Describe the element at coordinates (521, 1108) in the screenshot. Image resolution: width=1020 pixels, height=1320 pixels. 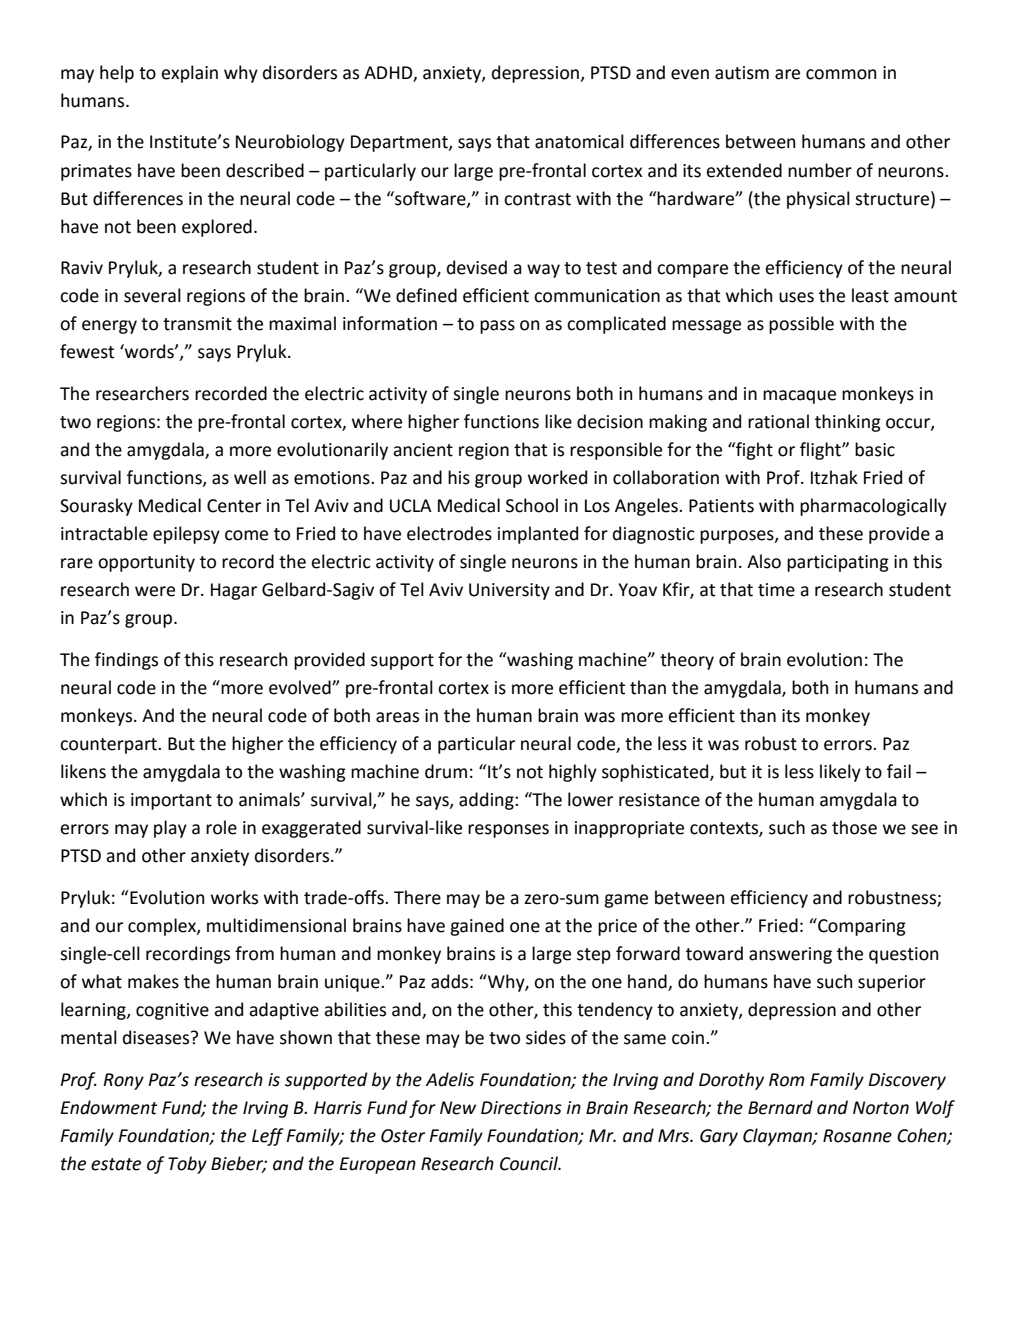
I see `Directions` at that location.
